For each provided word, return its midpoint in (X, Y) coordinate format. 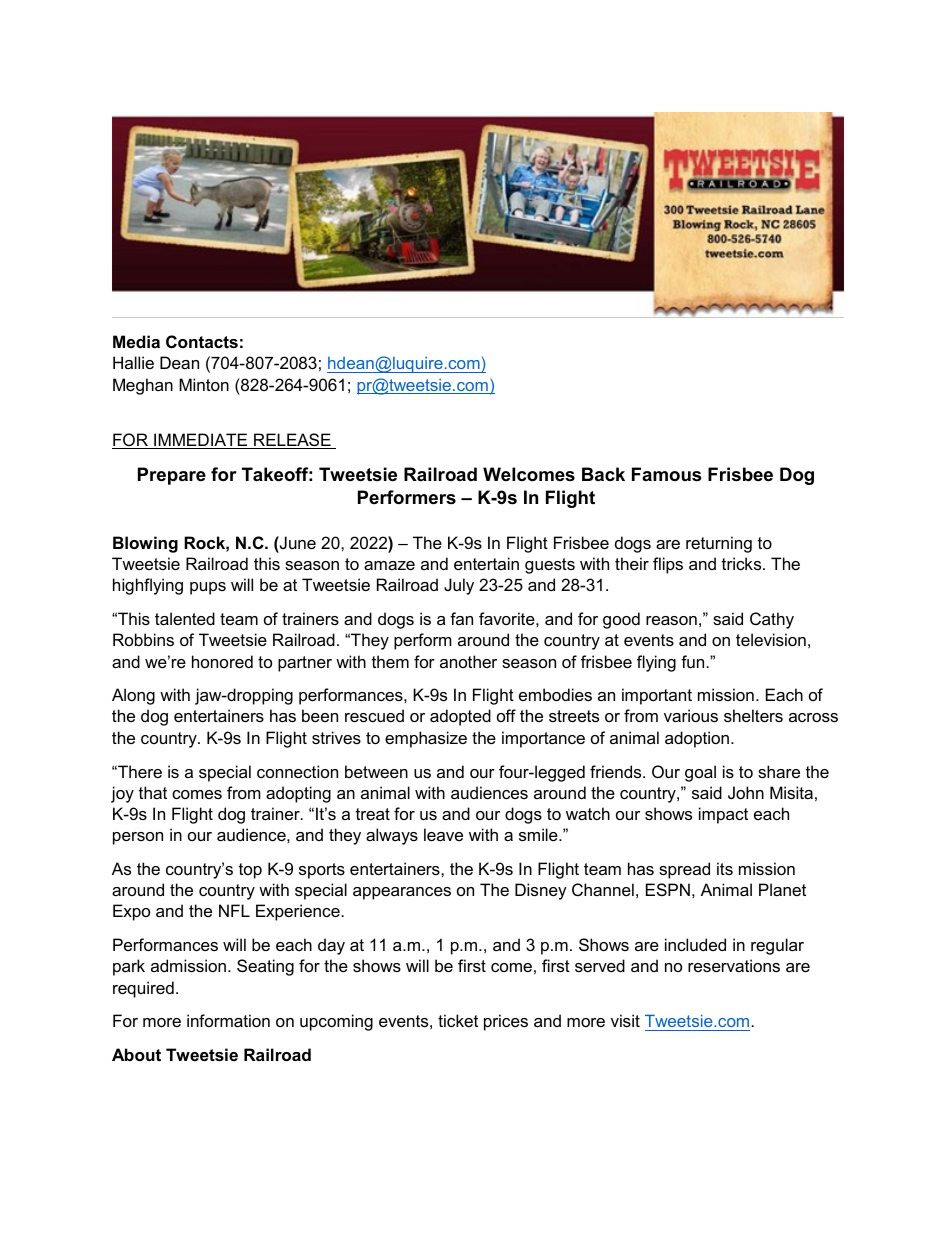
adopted (460, 717)
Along (133, 696)
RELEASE (292, 441)
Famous (666, 474)
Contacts (202, 341)
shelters (753, 715)
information (228, 1020)
